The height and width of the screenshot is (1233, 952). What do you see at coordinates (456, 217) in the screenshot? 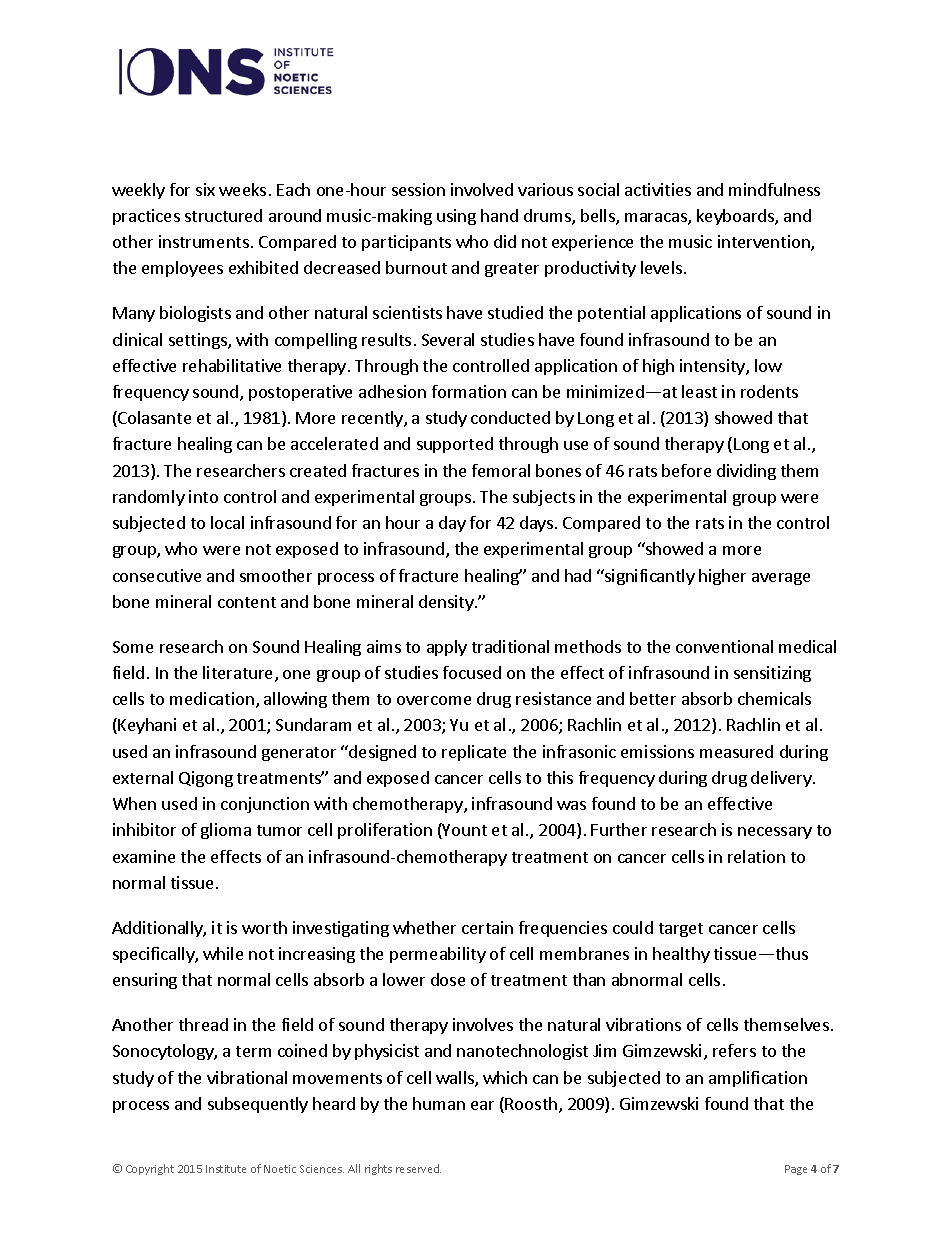
I see `using` at bounding box center [456, 217].
